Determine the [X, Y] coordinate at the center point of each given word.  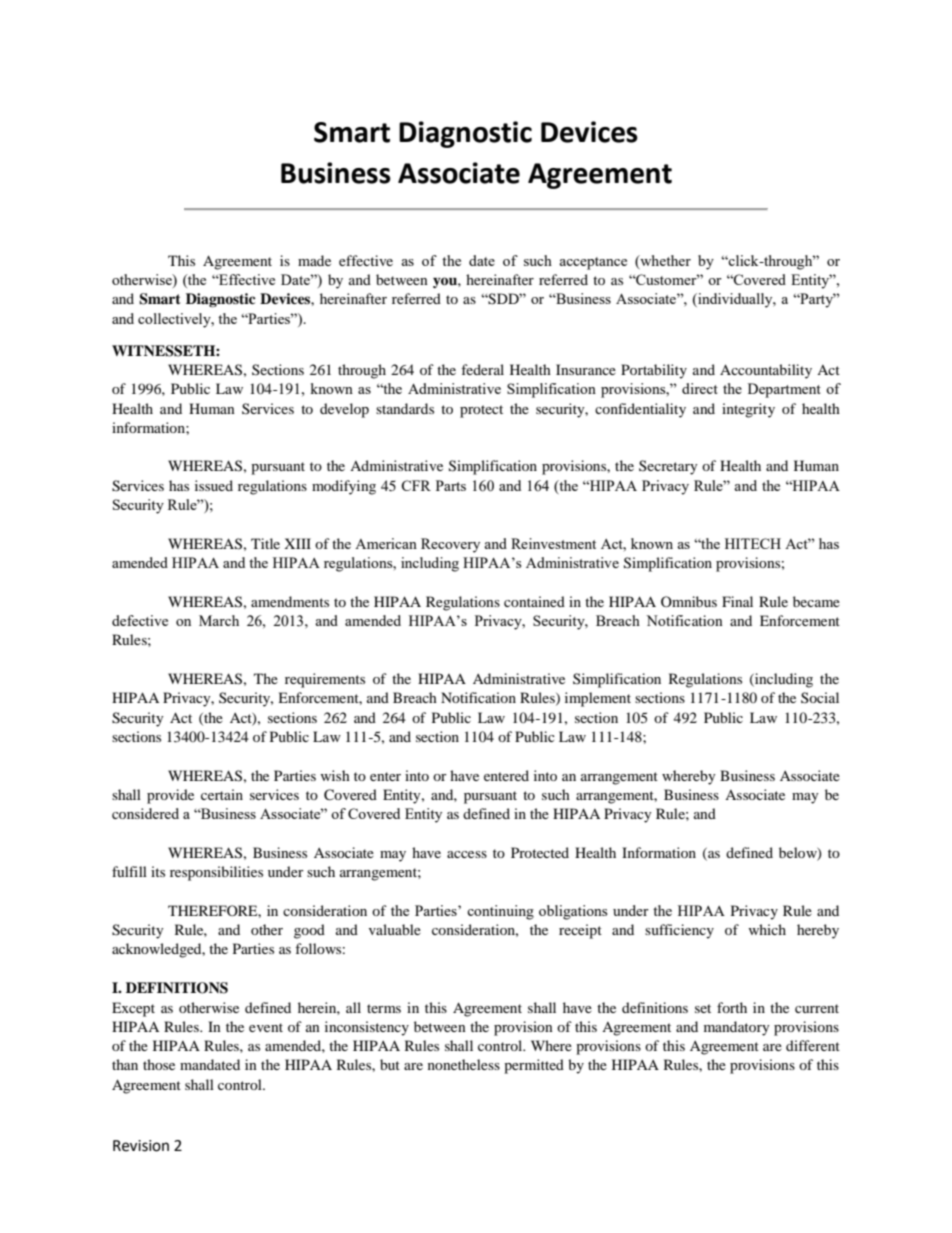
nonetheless [464, 1064]
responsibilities [216, 873]
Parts [451, 485]
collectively [175, 320]
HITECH [753, 543]
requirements [325, 680]
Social [820, 697]
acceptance [593, 263]
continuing [500, 912]
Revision [141, 1146]
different [813, 1045]
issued [214, 485]
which [767, 929]
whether [664, 261]
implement [598, 699]
